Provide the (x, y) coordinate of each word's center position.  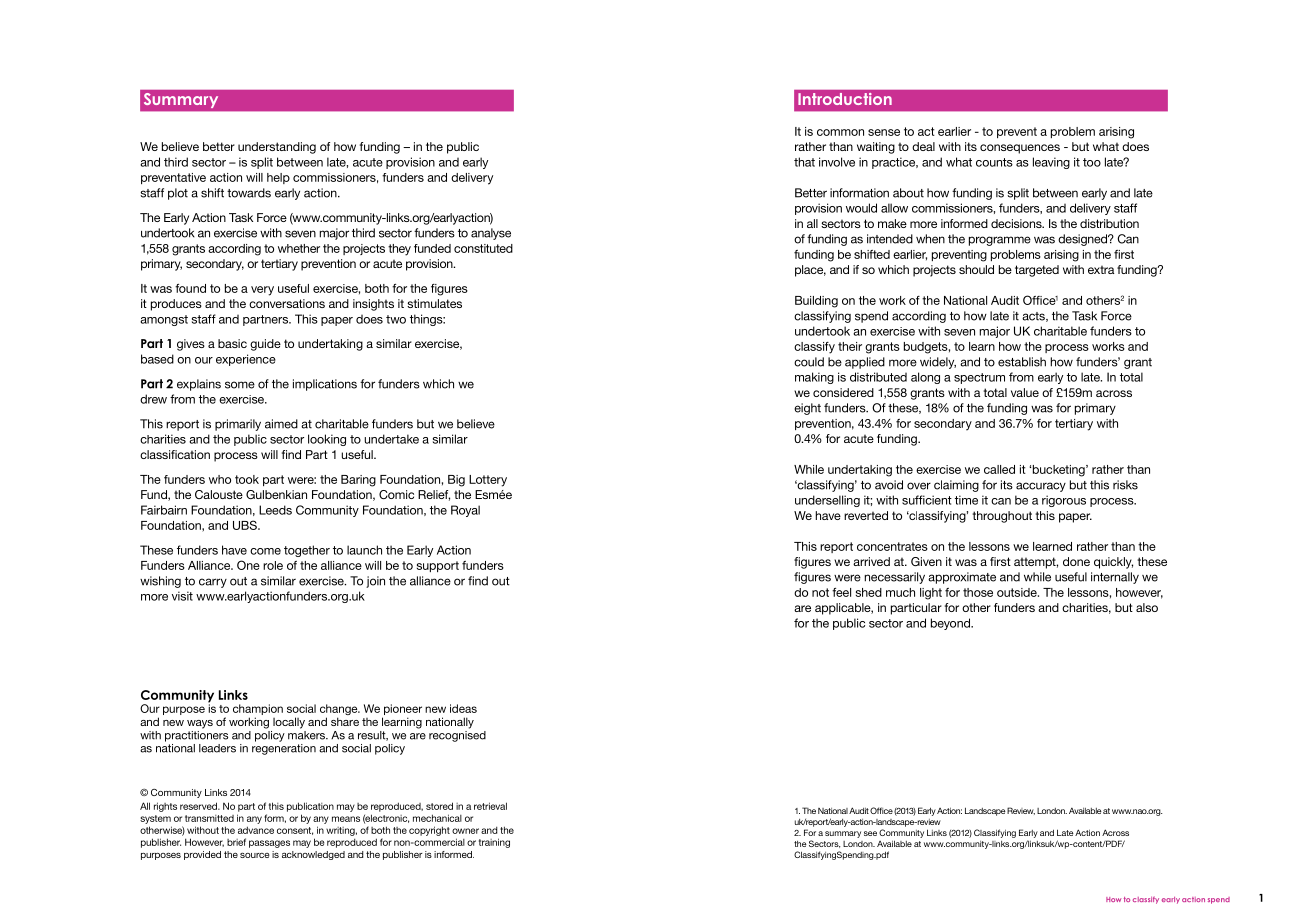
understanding (277, 148)
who (220, 479)
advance (256, 830)
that (804, 162)
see (870, 833)
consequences (1020, 149)
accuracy (1041, 487)
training (494, 843)
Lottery (488, 481)
